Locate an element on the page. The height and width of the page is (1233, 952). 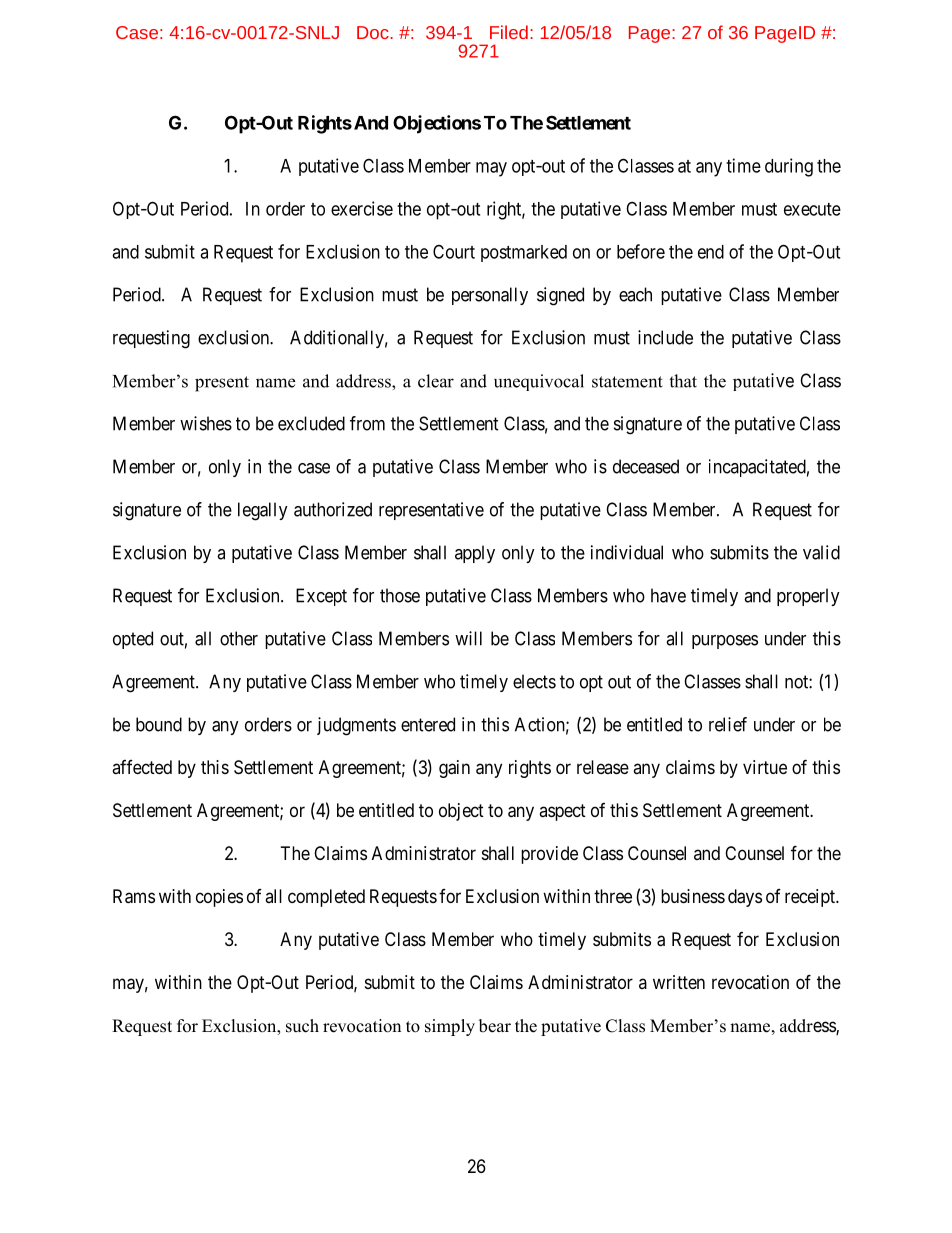
during is located at coordinates (789, 167).
